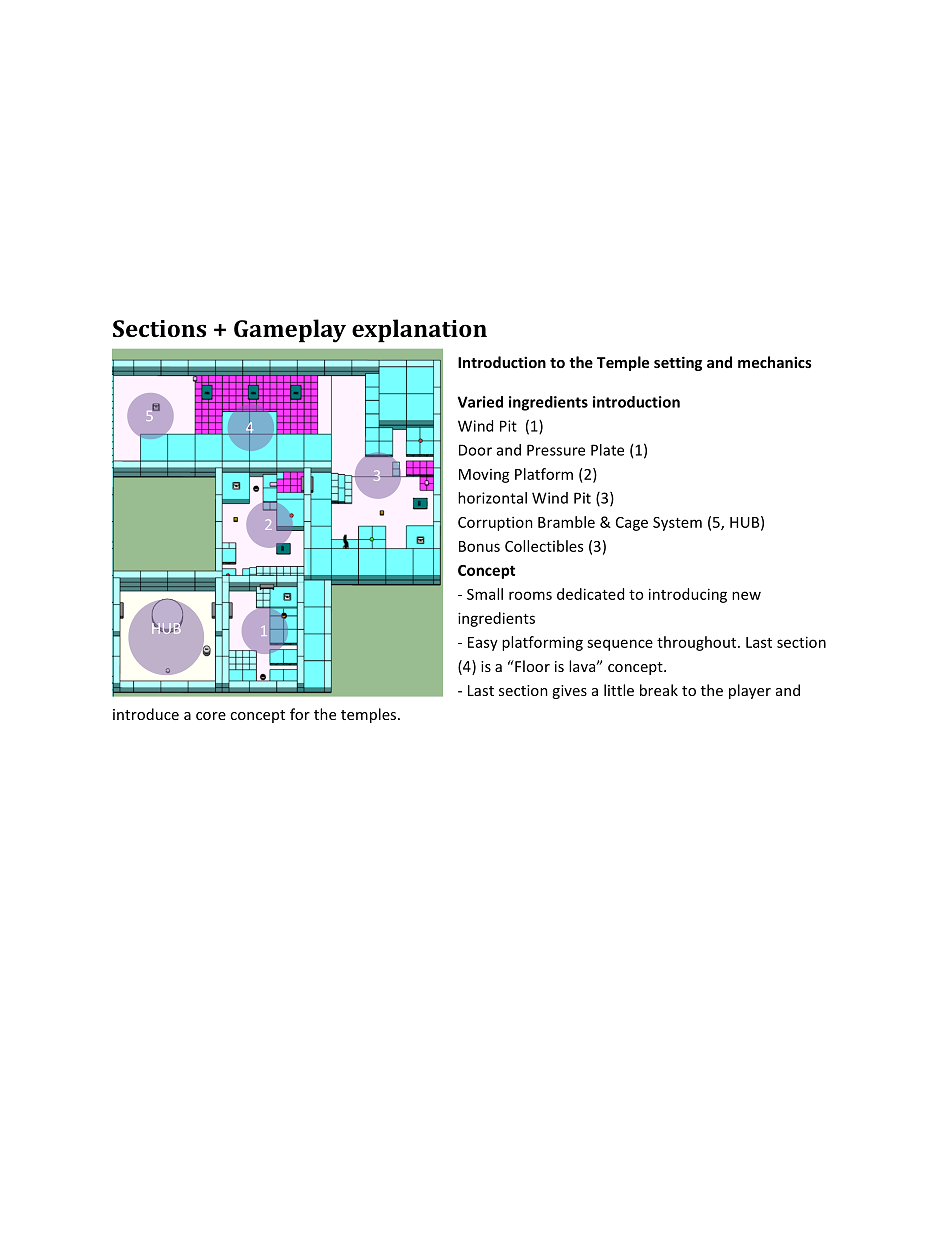 This page has width=952, height=1233. What do you see at coordinates (475, 450) in the page?
I see `Door` at bounding box center [475, 450].
